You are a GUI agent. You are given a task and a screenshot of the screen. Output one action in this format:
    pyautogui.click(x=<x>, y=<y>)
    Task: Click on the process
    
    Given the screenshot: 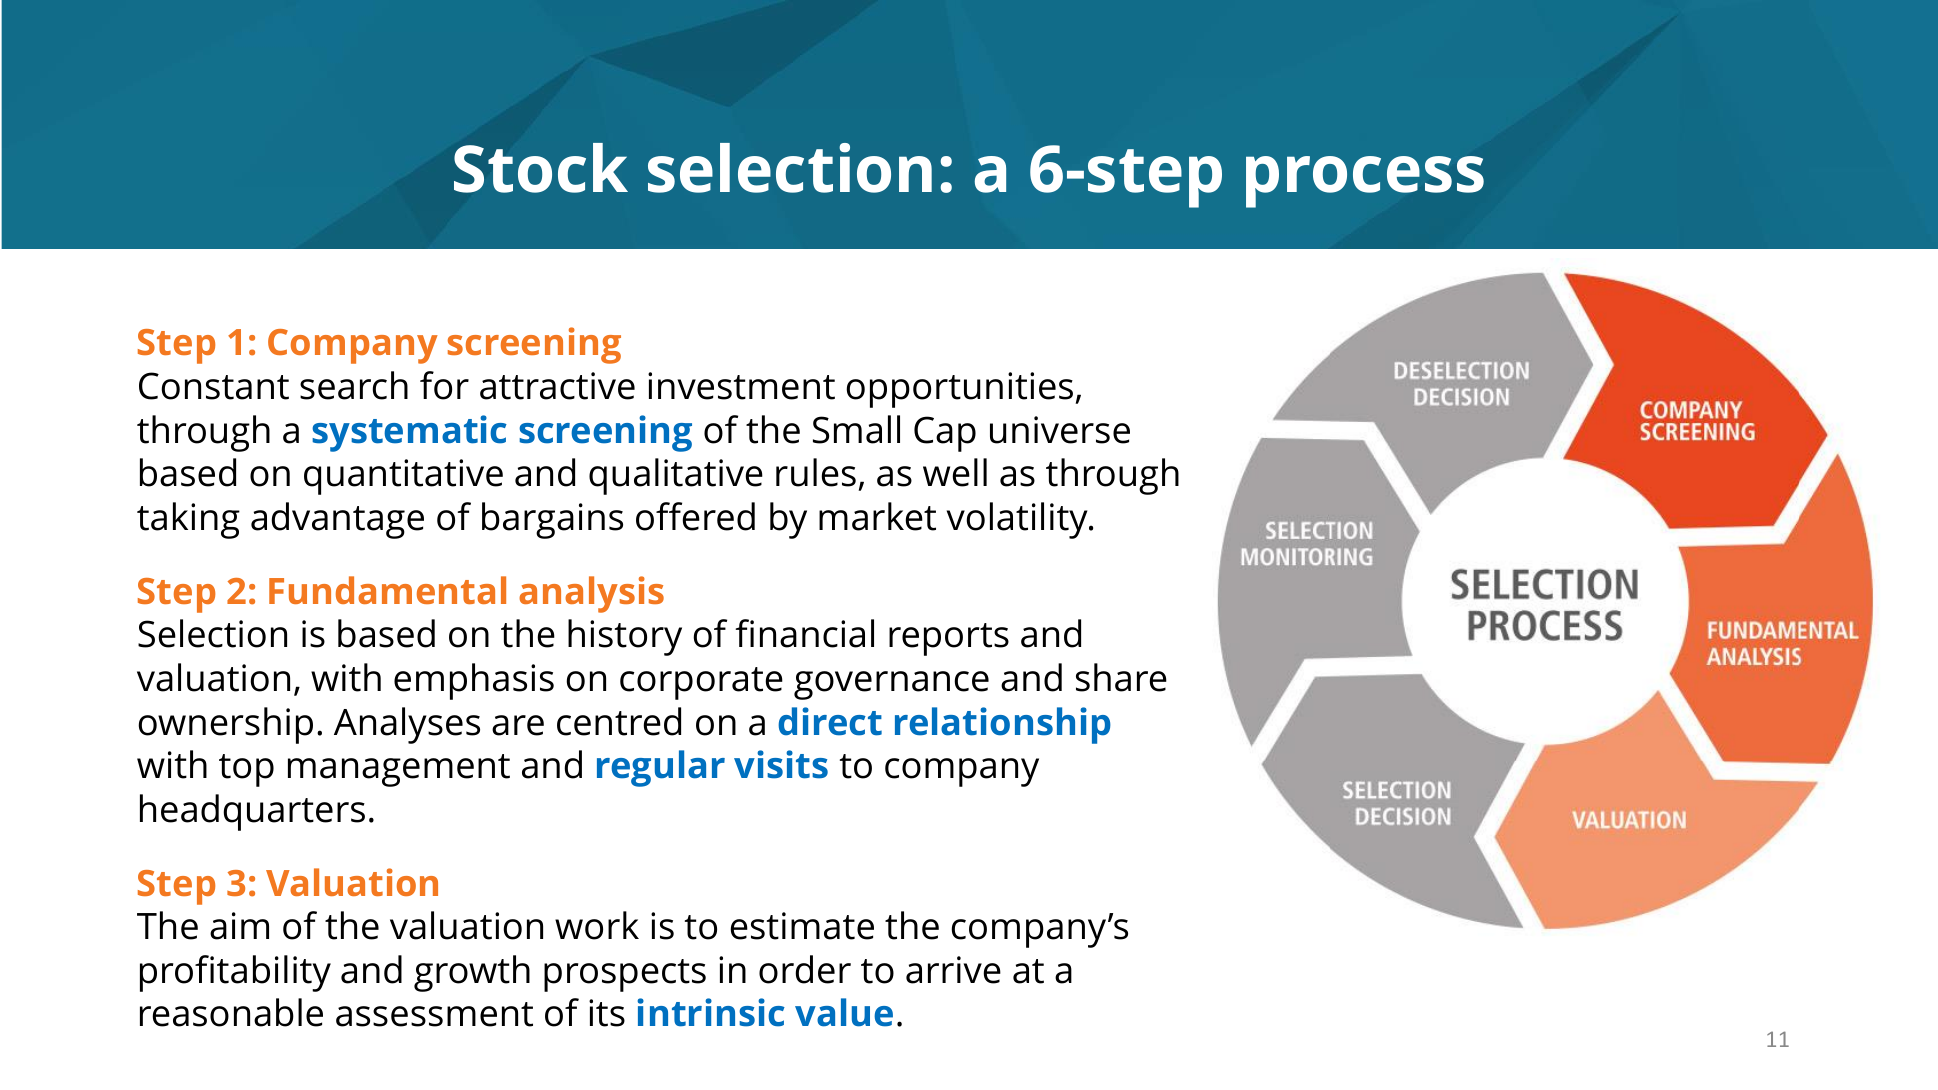 What is the action you would take?
    pyautogui.click(x=1365, y=182)
